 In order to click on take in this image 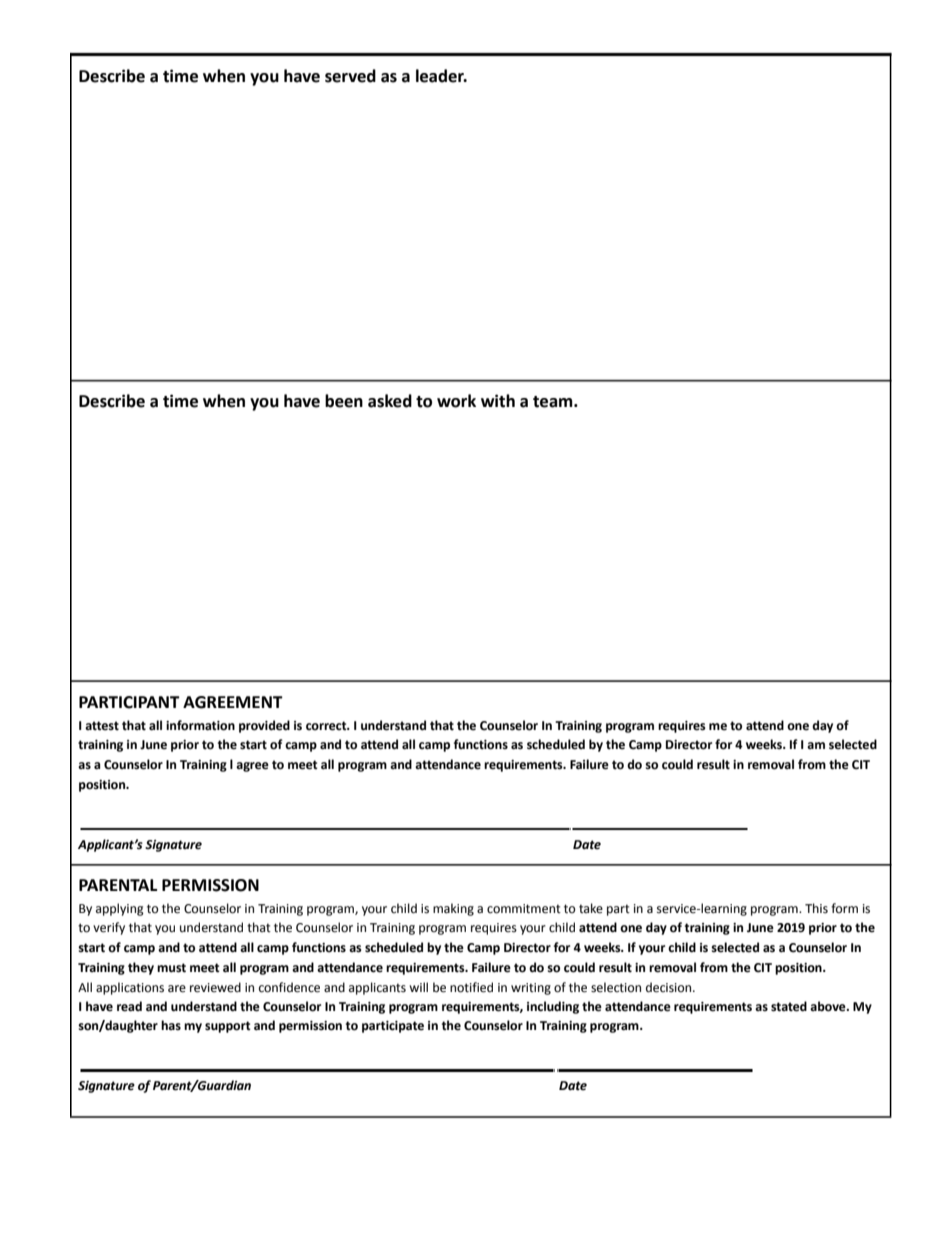, I will do `click(591, 908)`.
